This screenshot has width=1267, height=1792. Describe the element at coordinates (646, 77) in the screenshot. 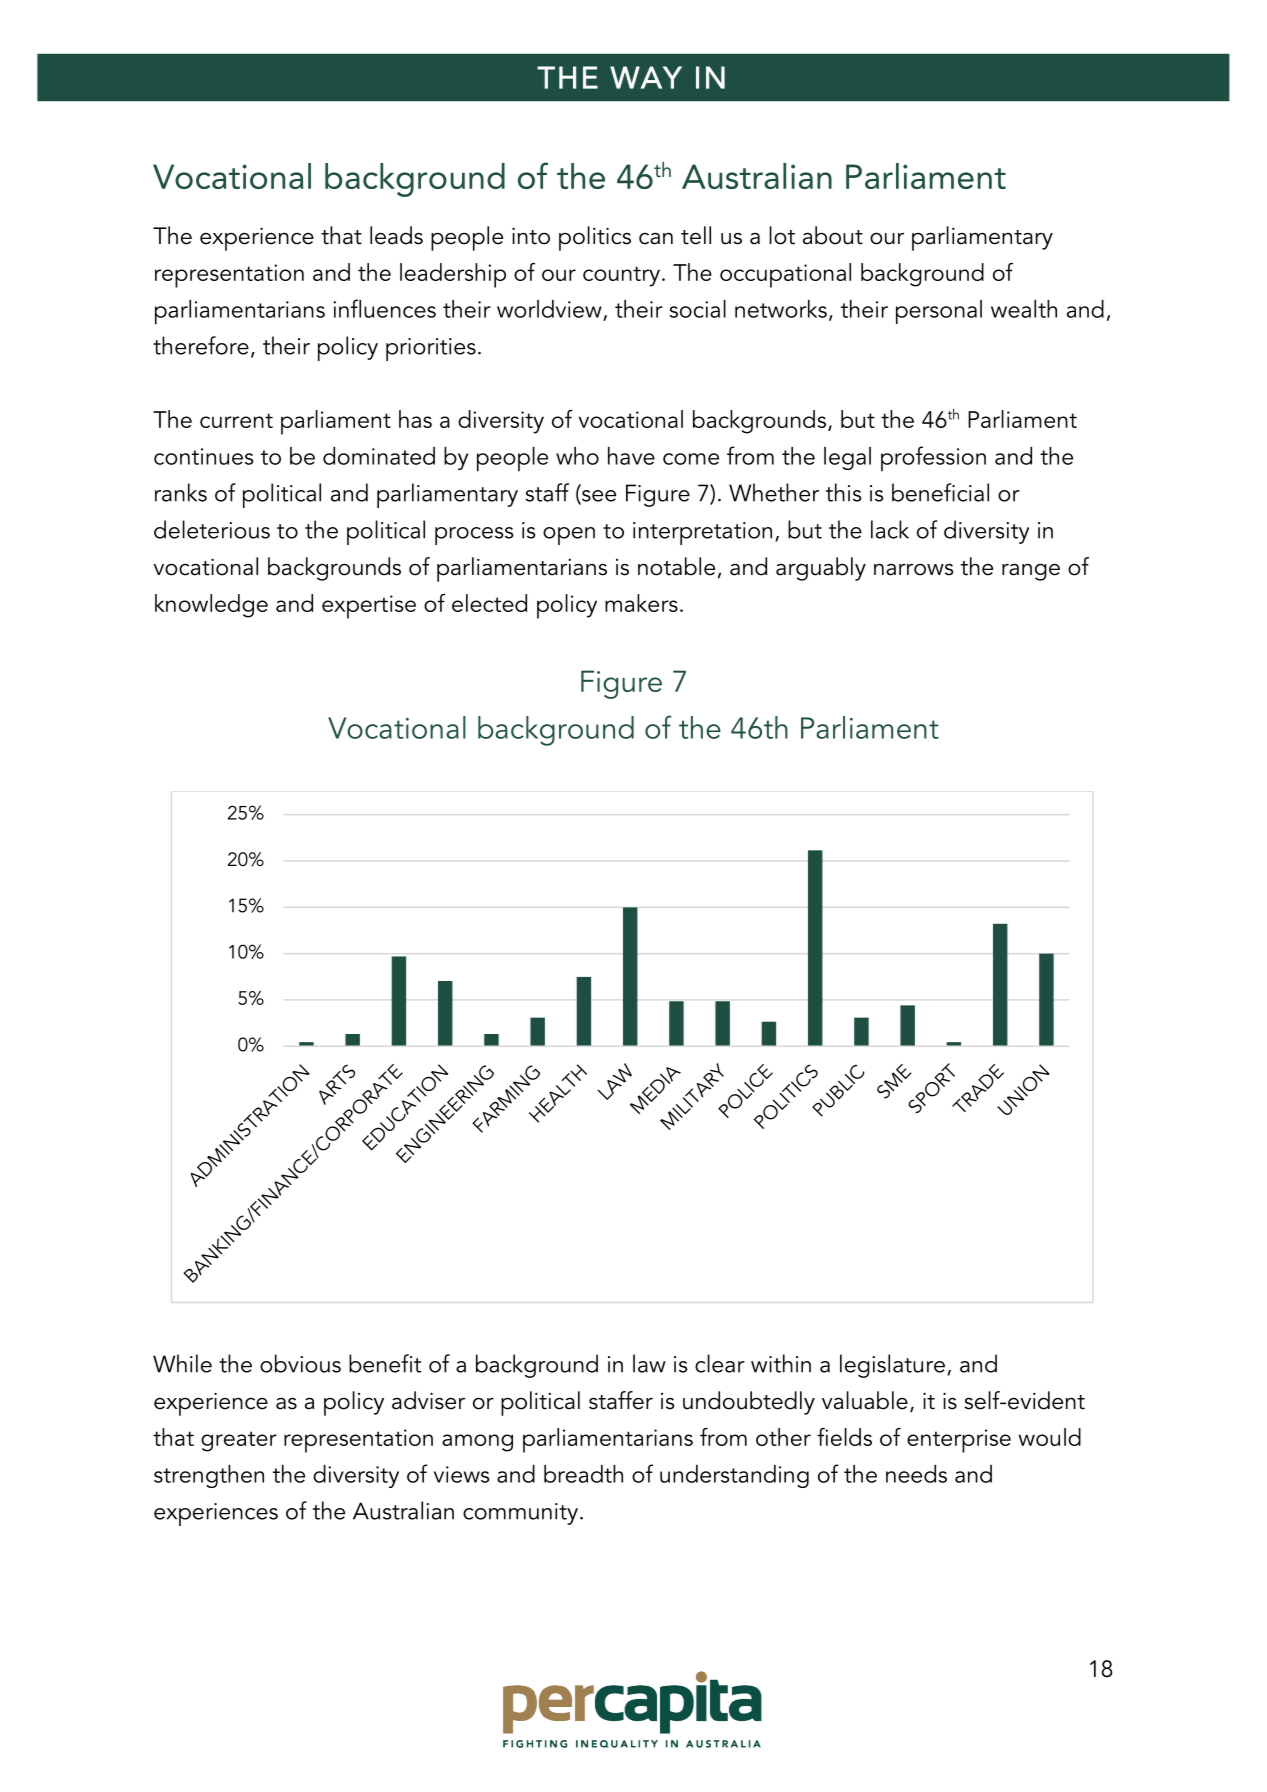

I see `WAY` at that location.
